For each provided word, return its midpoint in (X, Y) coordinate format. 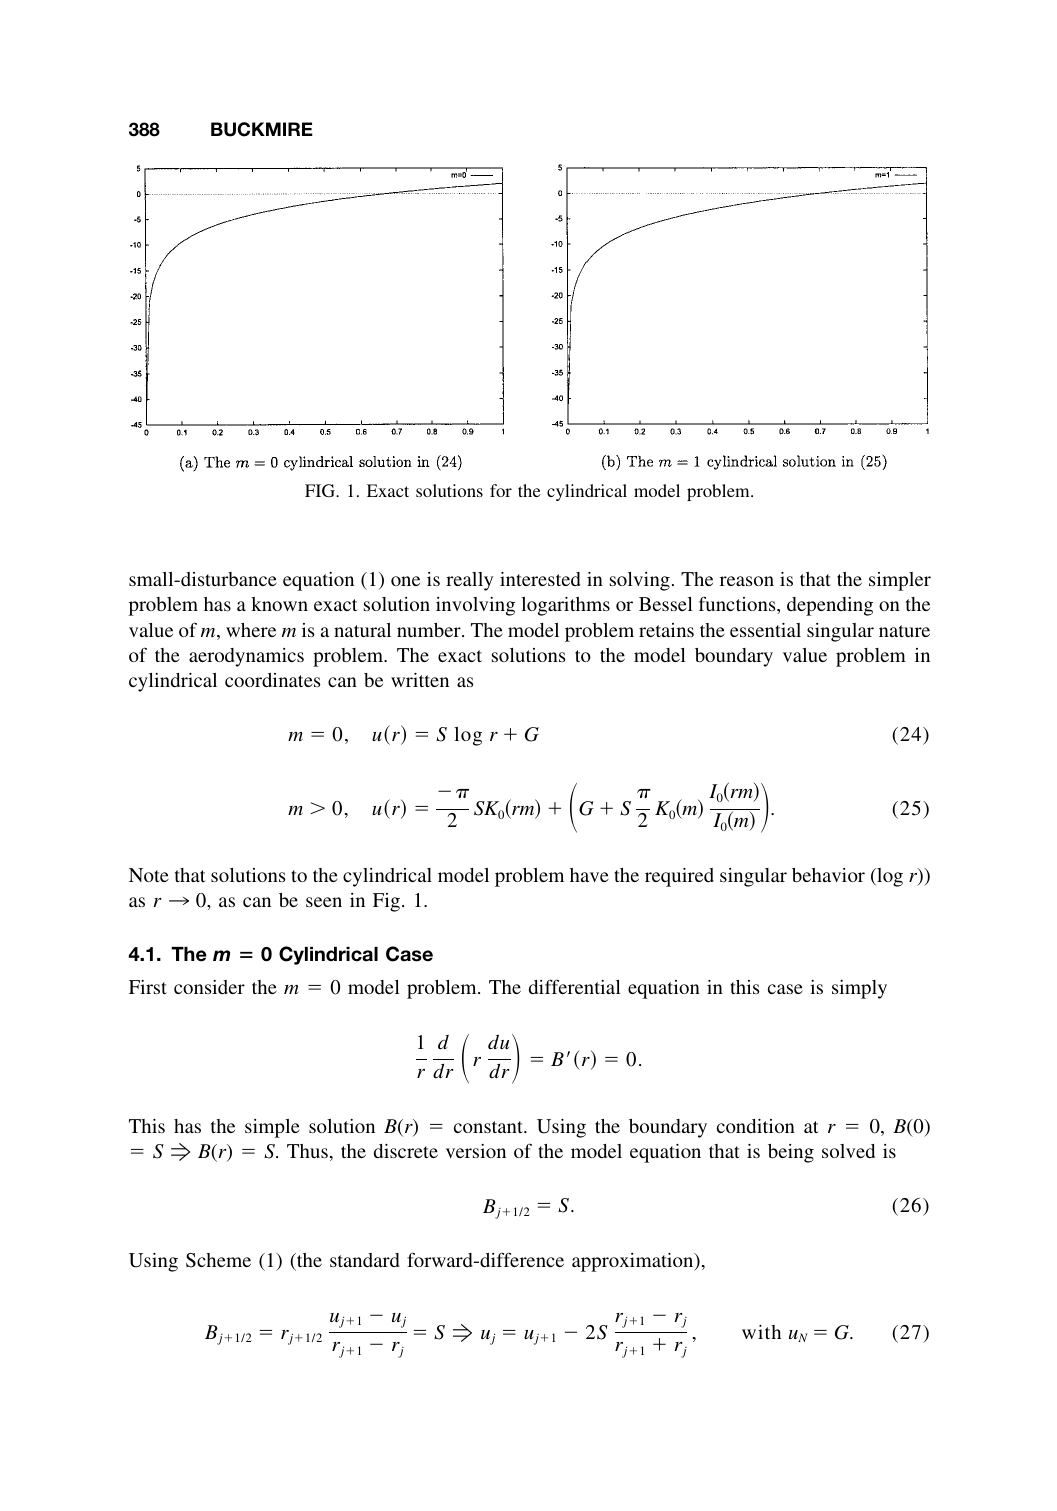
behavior (828, 875)
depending (830, 606)
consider (209, 987)
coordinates (273, 680)
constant (489, 1127)
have (589, 875)
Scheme (218, 1260)
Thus (307, 1151)
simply (859, 989)
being (791, 1153)
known (279, 604)
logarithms (565, 606)
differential (575, 986)
